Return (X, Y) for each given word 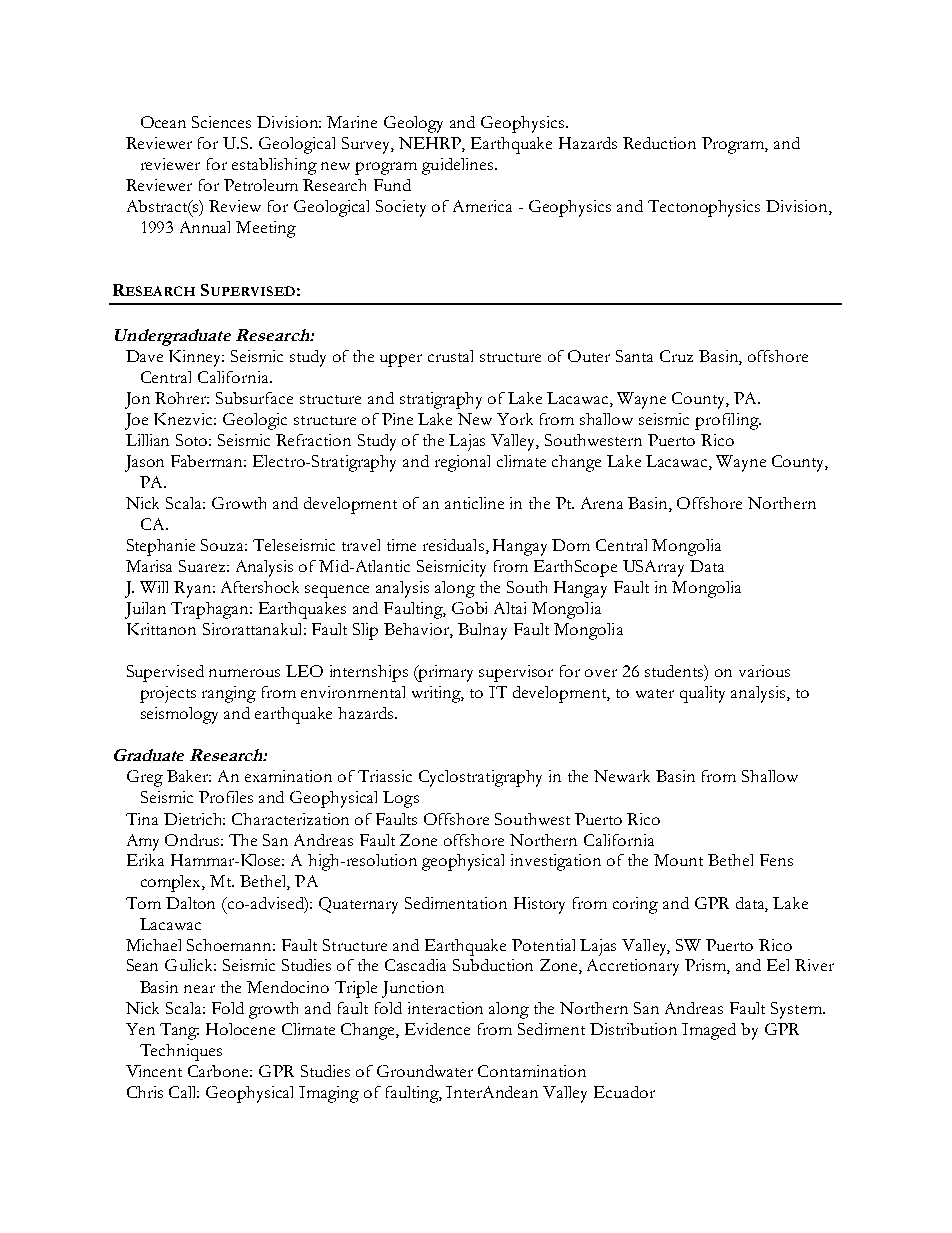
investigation (556, 862)
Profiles (226, 797)
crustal (450, 356)
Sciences (221, 122)
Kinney (196, 358)
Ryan (194, 589)
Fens (776, 860)
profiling (728, 421)
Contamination (532, 1071)
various (764, 671)
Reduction (659, 143)
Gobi (469, 608)
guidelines (457, 166)
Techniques (181, 1052)
